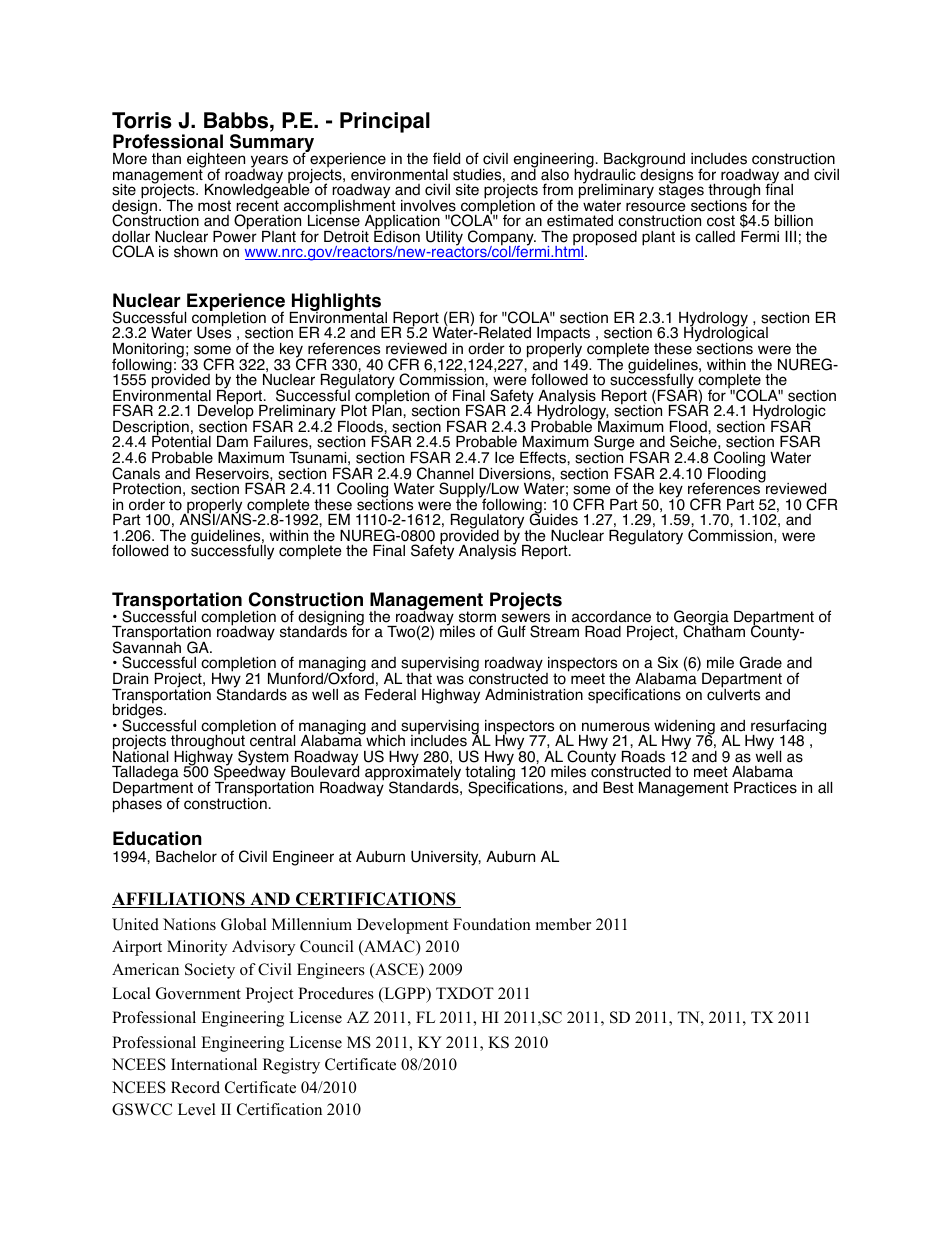 This page has width=952, height=1233. Describe the element at coordinates (186, 856) in the page. I see `Bachelor` at that location.
